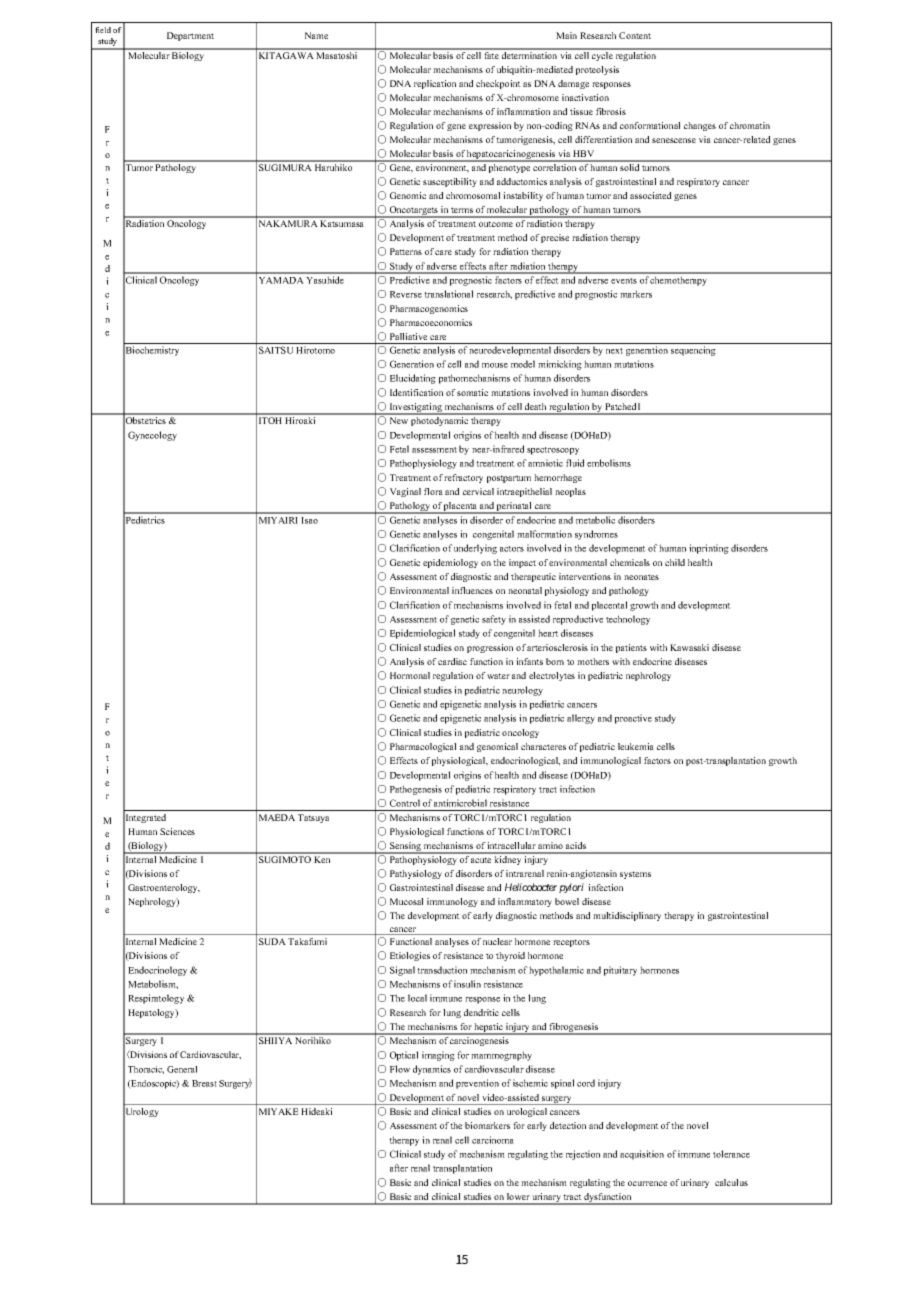  I want to click on carcinoma, so click(493, 1140).
